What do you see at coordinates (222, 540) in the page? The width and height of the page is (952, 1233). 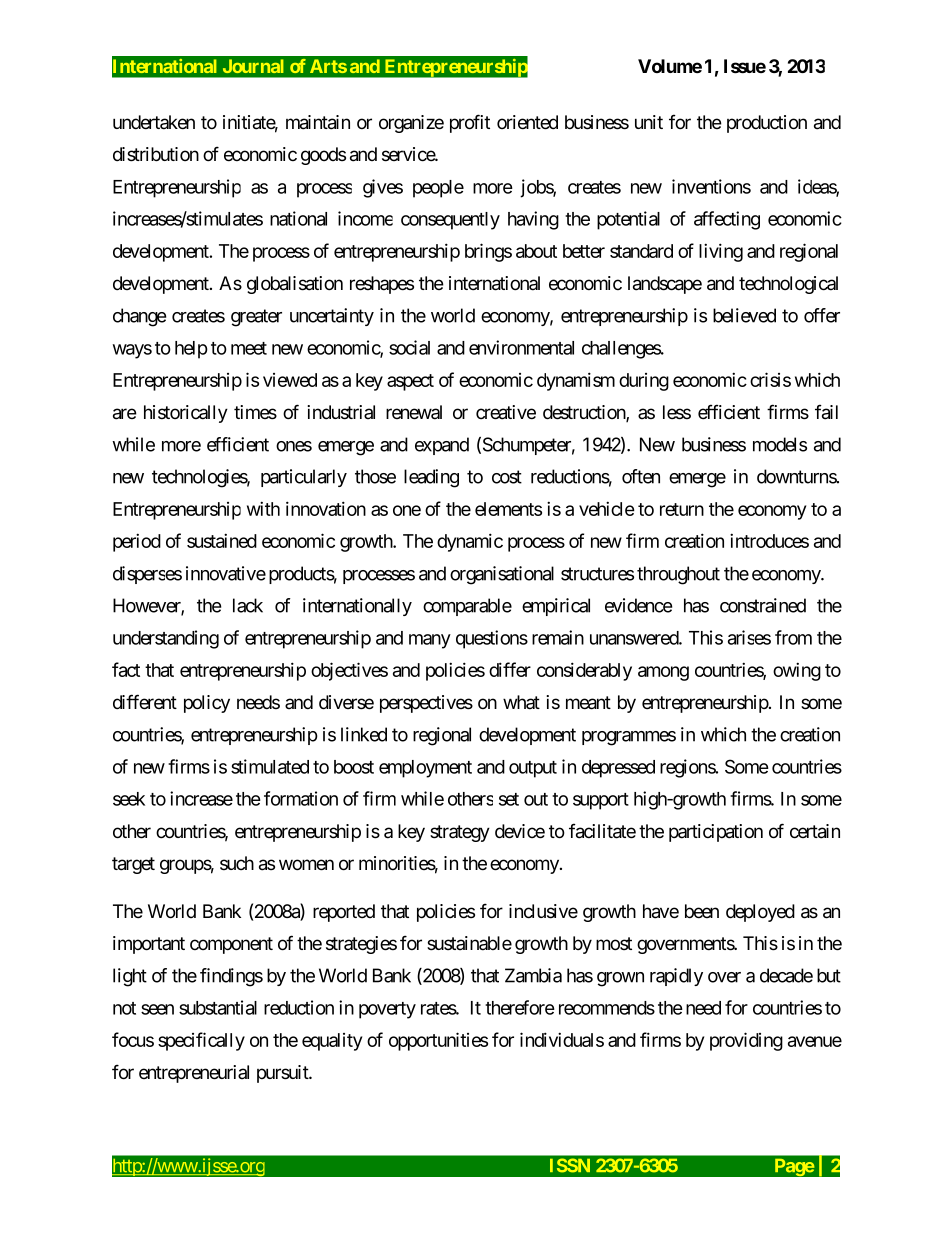 I see `sustained` at bounding box center [222, 540].
